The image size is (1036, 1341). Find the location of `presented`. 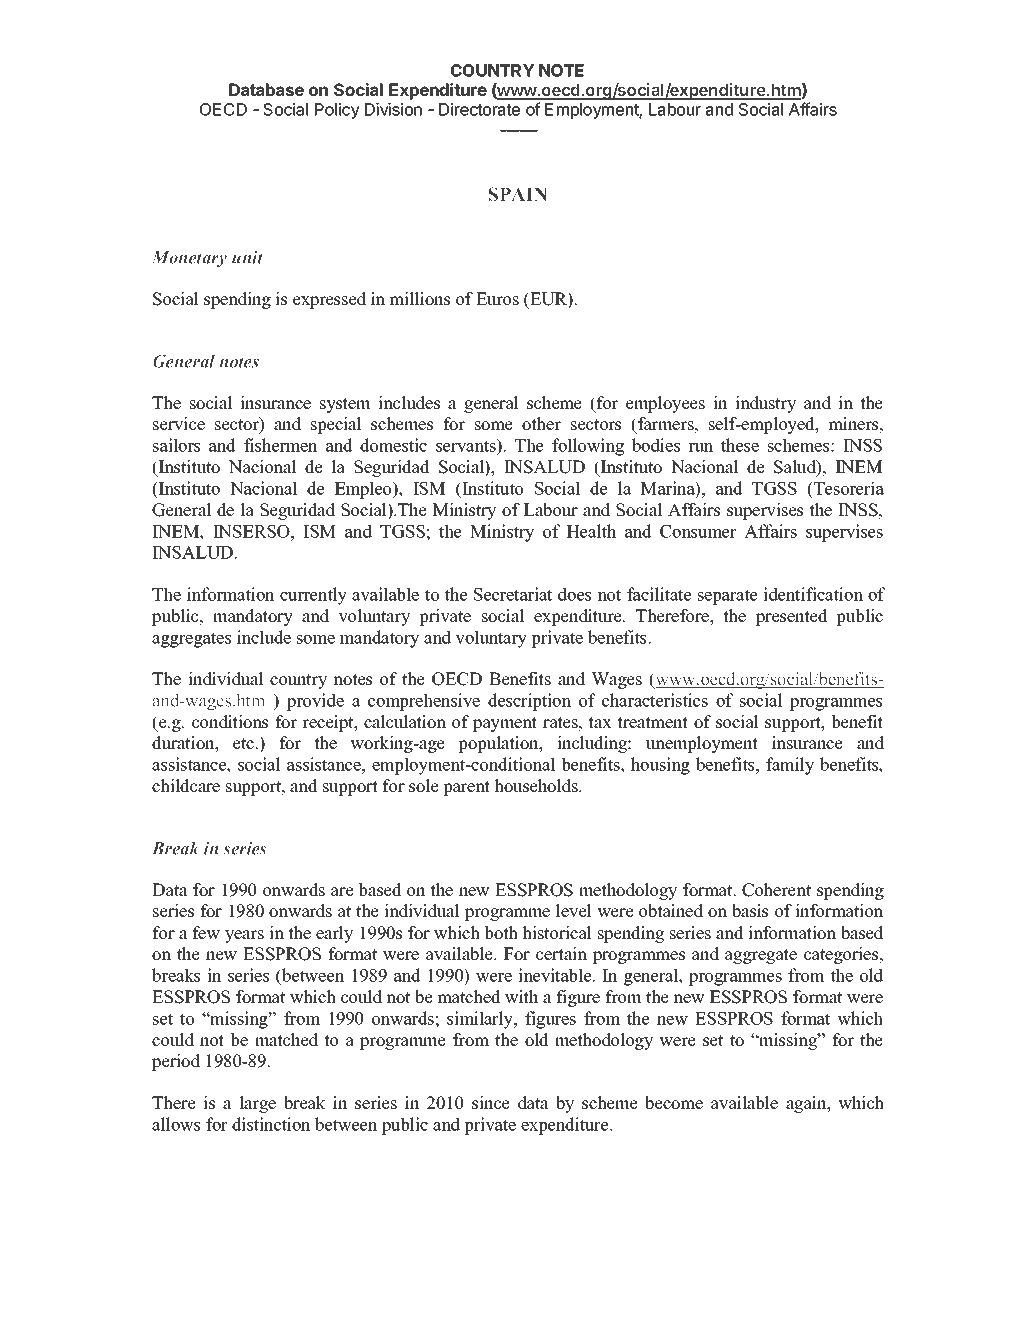

presented is located at coordinates (792, 617).
